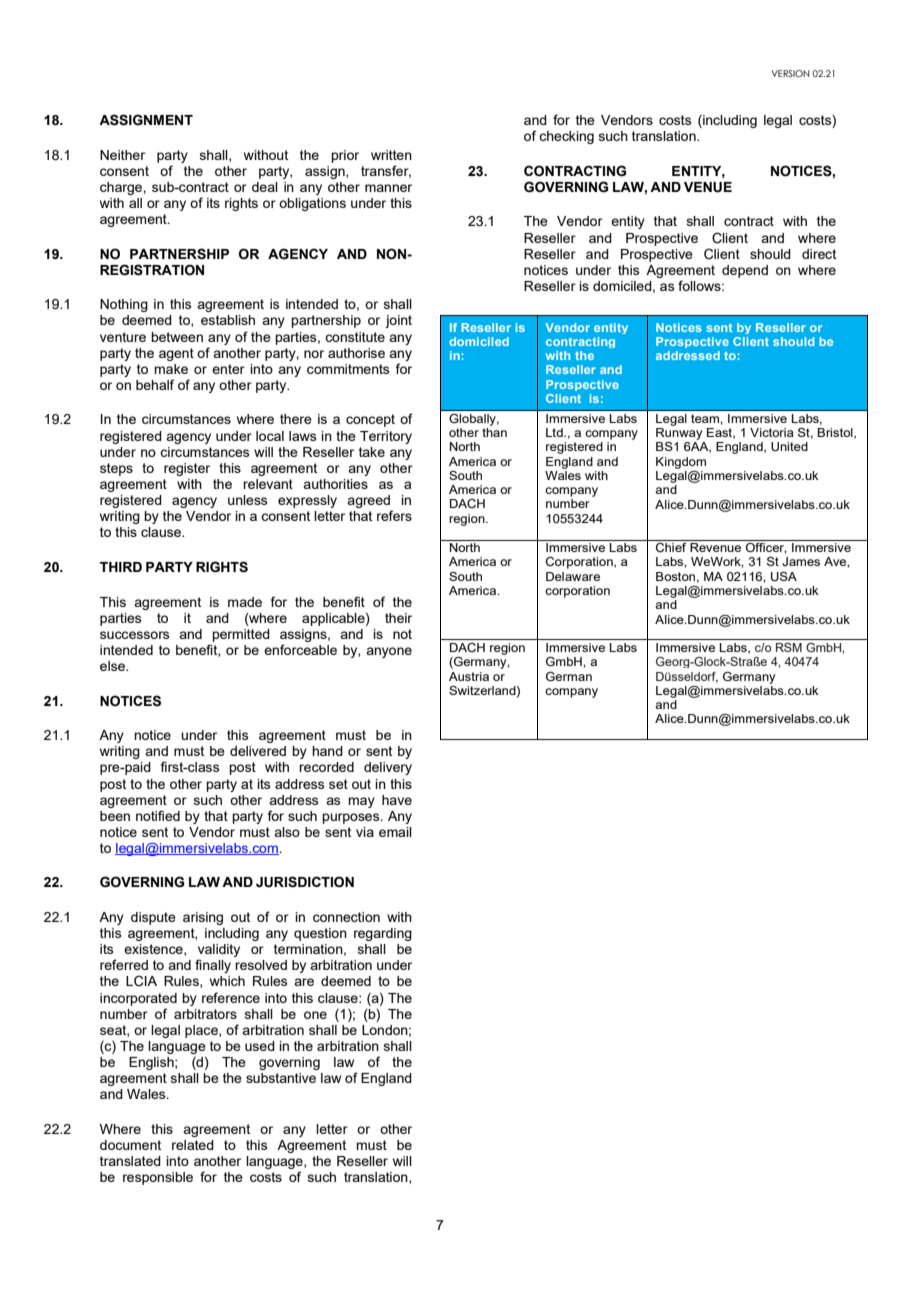 Image resolution: width=924 pixels, height=1308 pixels. What do you see at coordinates (789, 647) in the page?
I see `RSM` at bounding box center [789, 647].
